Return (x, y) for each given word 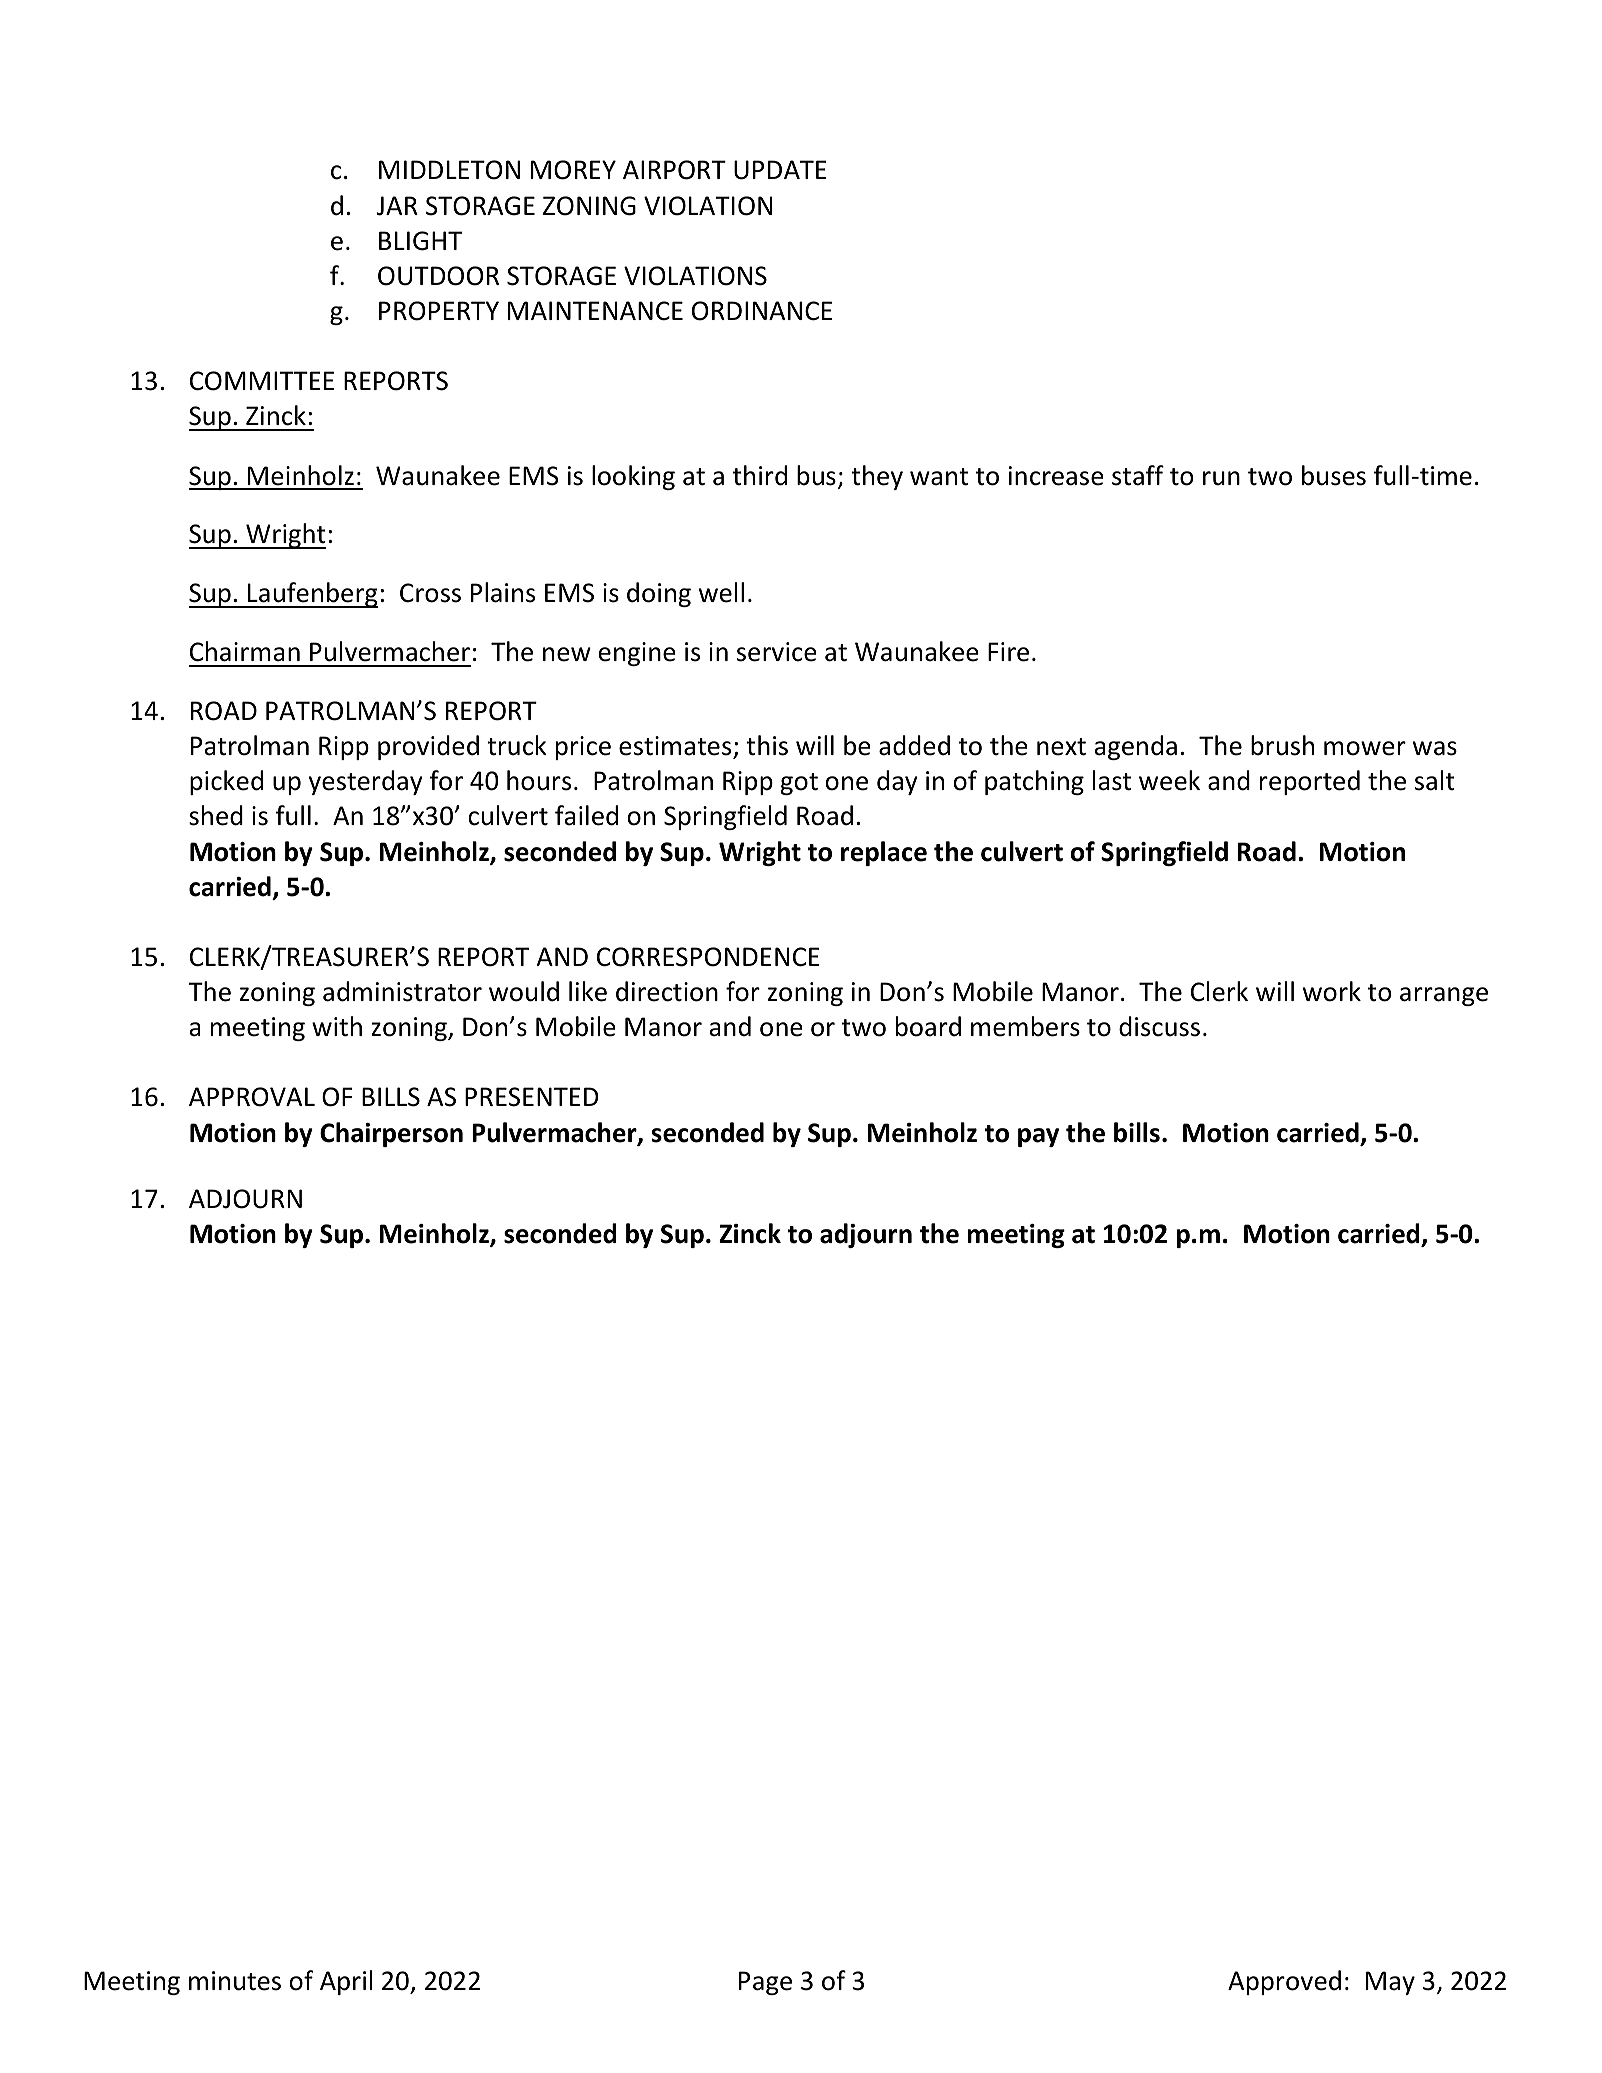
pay (1038, 1137)
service (777, 652)
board (928, 1026)
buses (1334, 475)
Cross (430, 593)
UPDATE (780, 170)
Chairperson (391, 1134)
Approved (1284, 1982)
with (337, 1026)
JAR (397, 206)
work (1332, 991)
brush (1282, 745)
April (346, 1982)
